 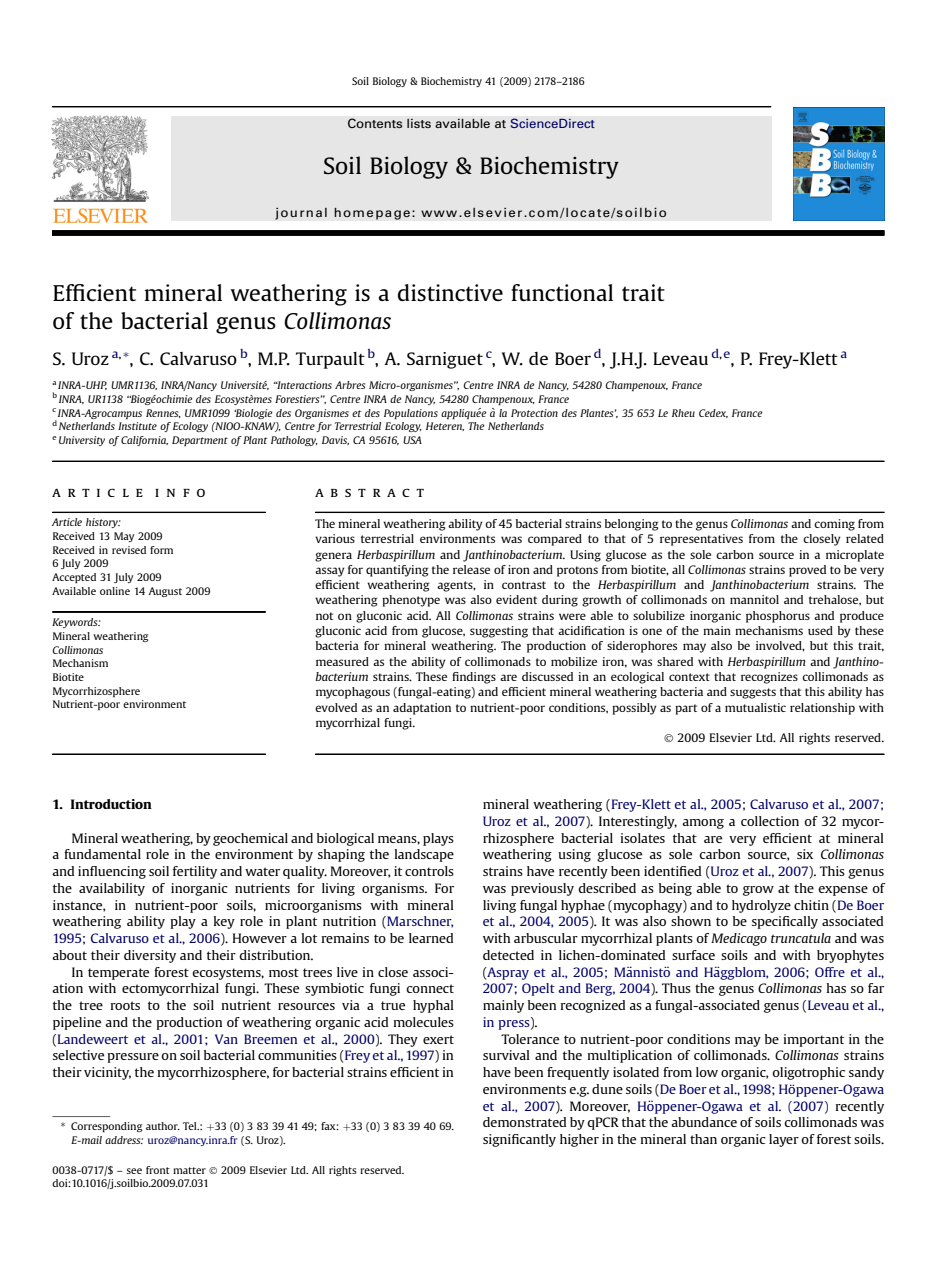 I want to click on functional, so click(x=562, y=292).
